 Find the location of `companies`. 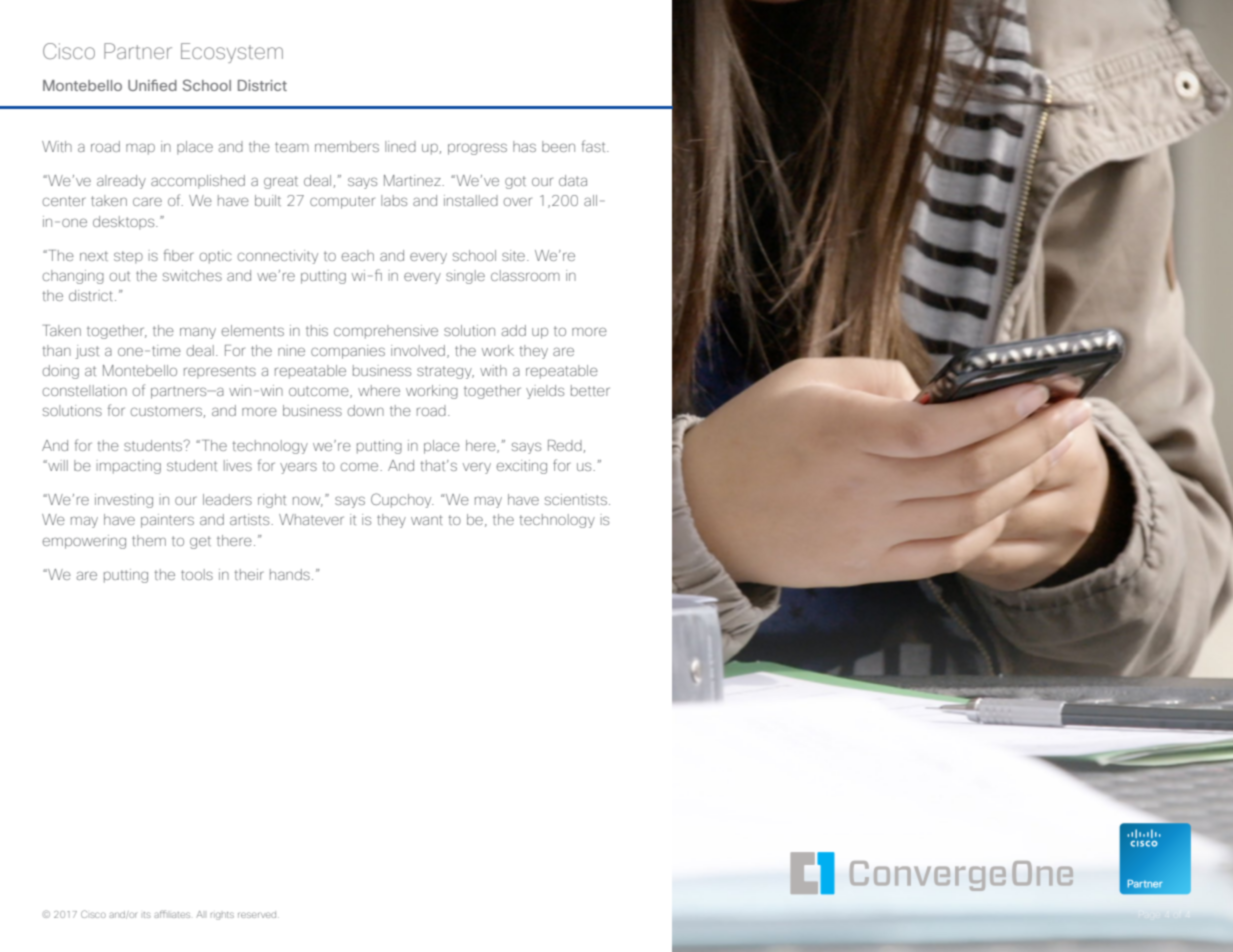

companies is located at coordinates (348, 352).
